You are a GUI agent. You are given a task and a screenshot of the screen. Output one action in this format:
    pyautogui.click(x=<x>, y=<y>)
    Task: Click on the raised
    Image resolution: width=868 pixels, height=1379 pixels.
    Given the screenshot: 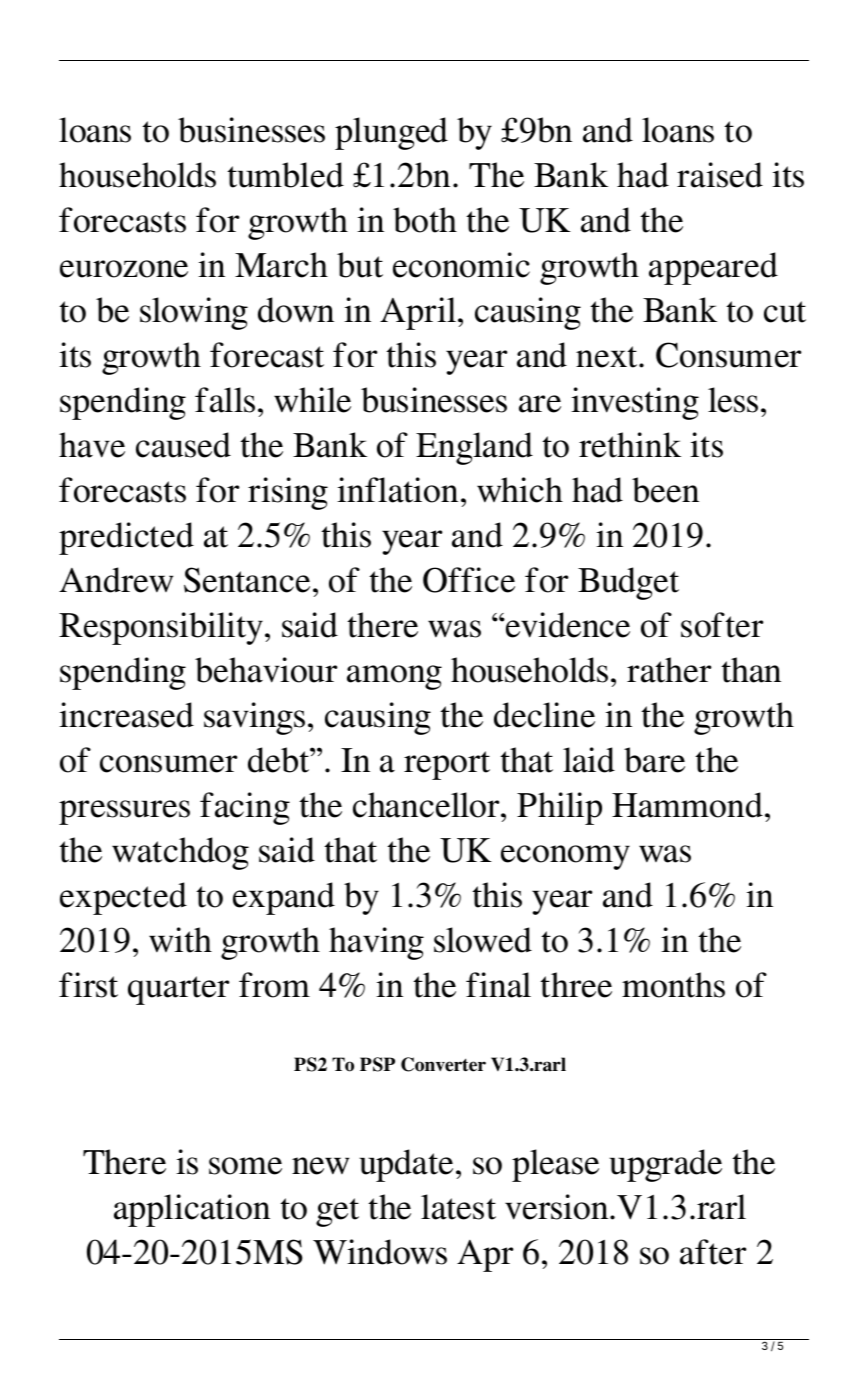 What is the action you would take?
    pyautogui.click(x=720, y=175)
